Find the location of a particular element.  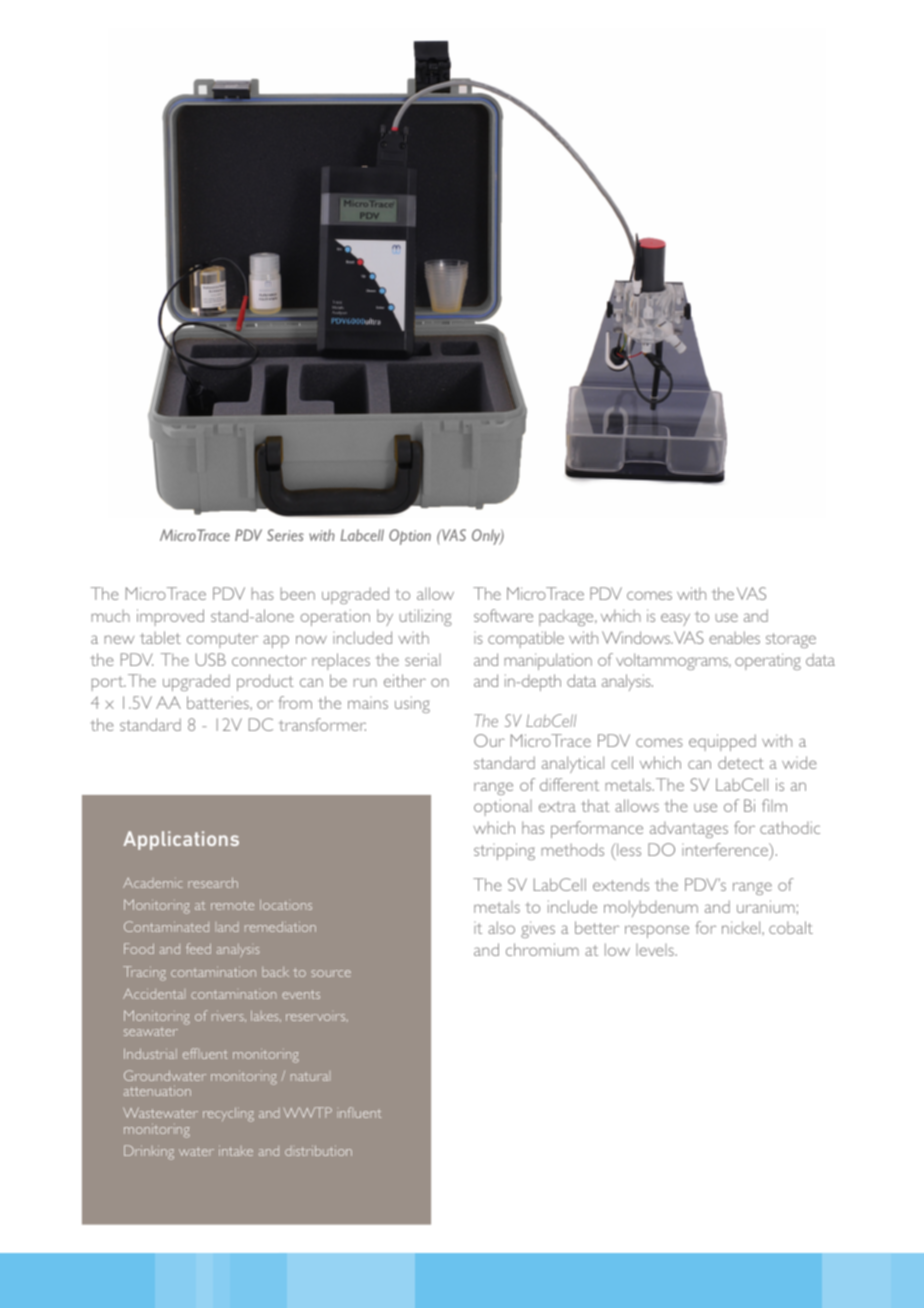

Accidental is located at coordinates (153, 994).
